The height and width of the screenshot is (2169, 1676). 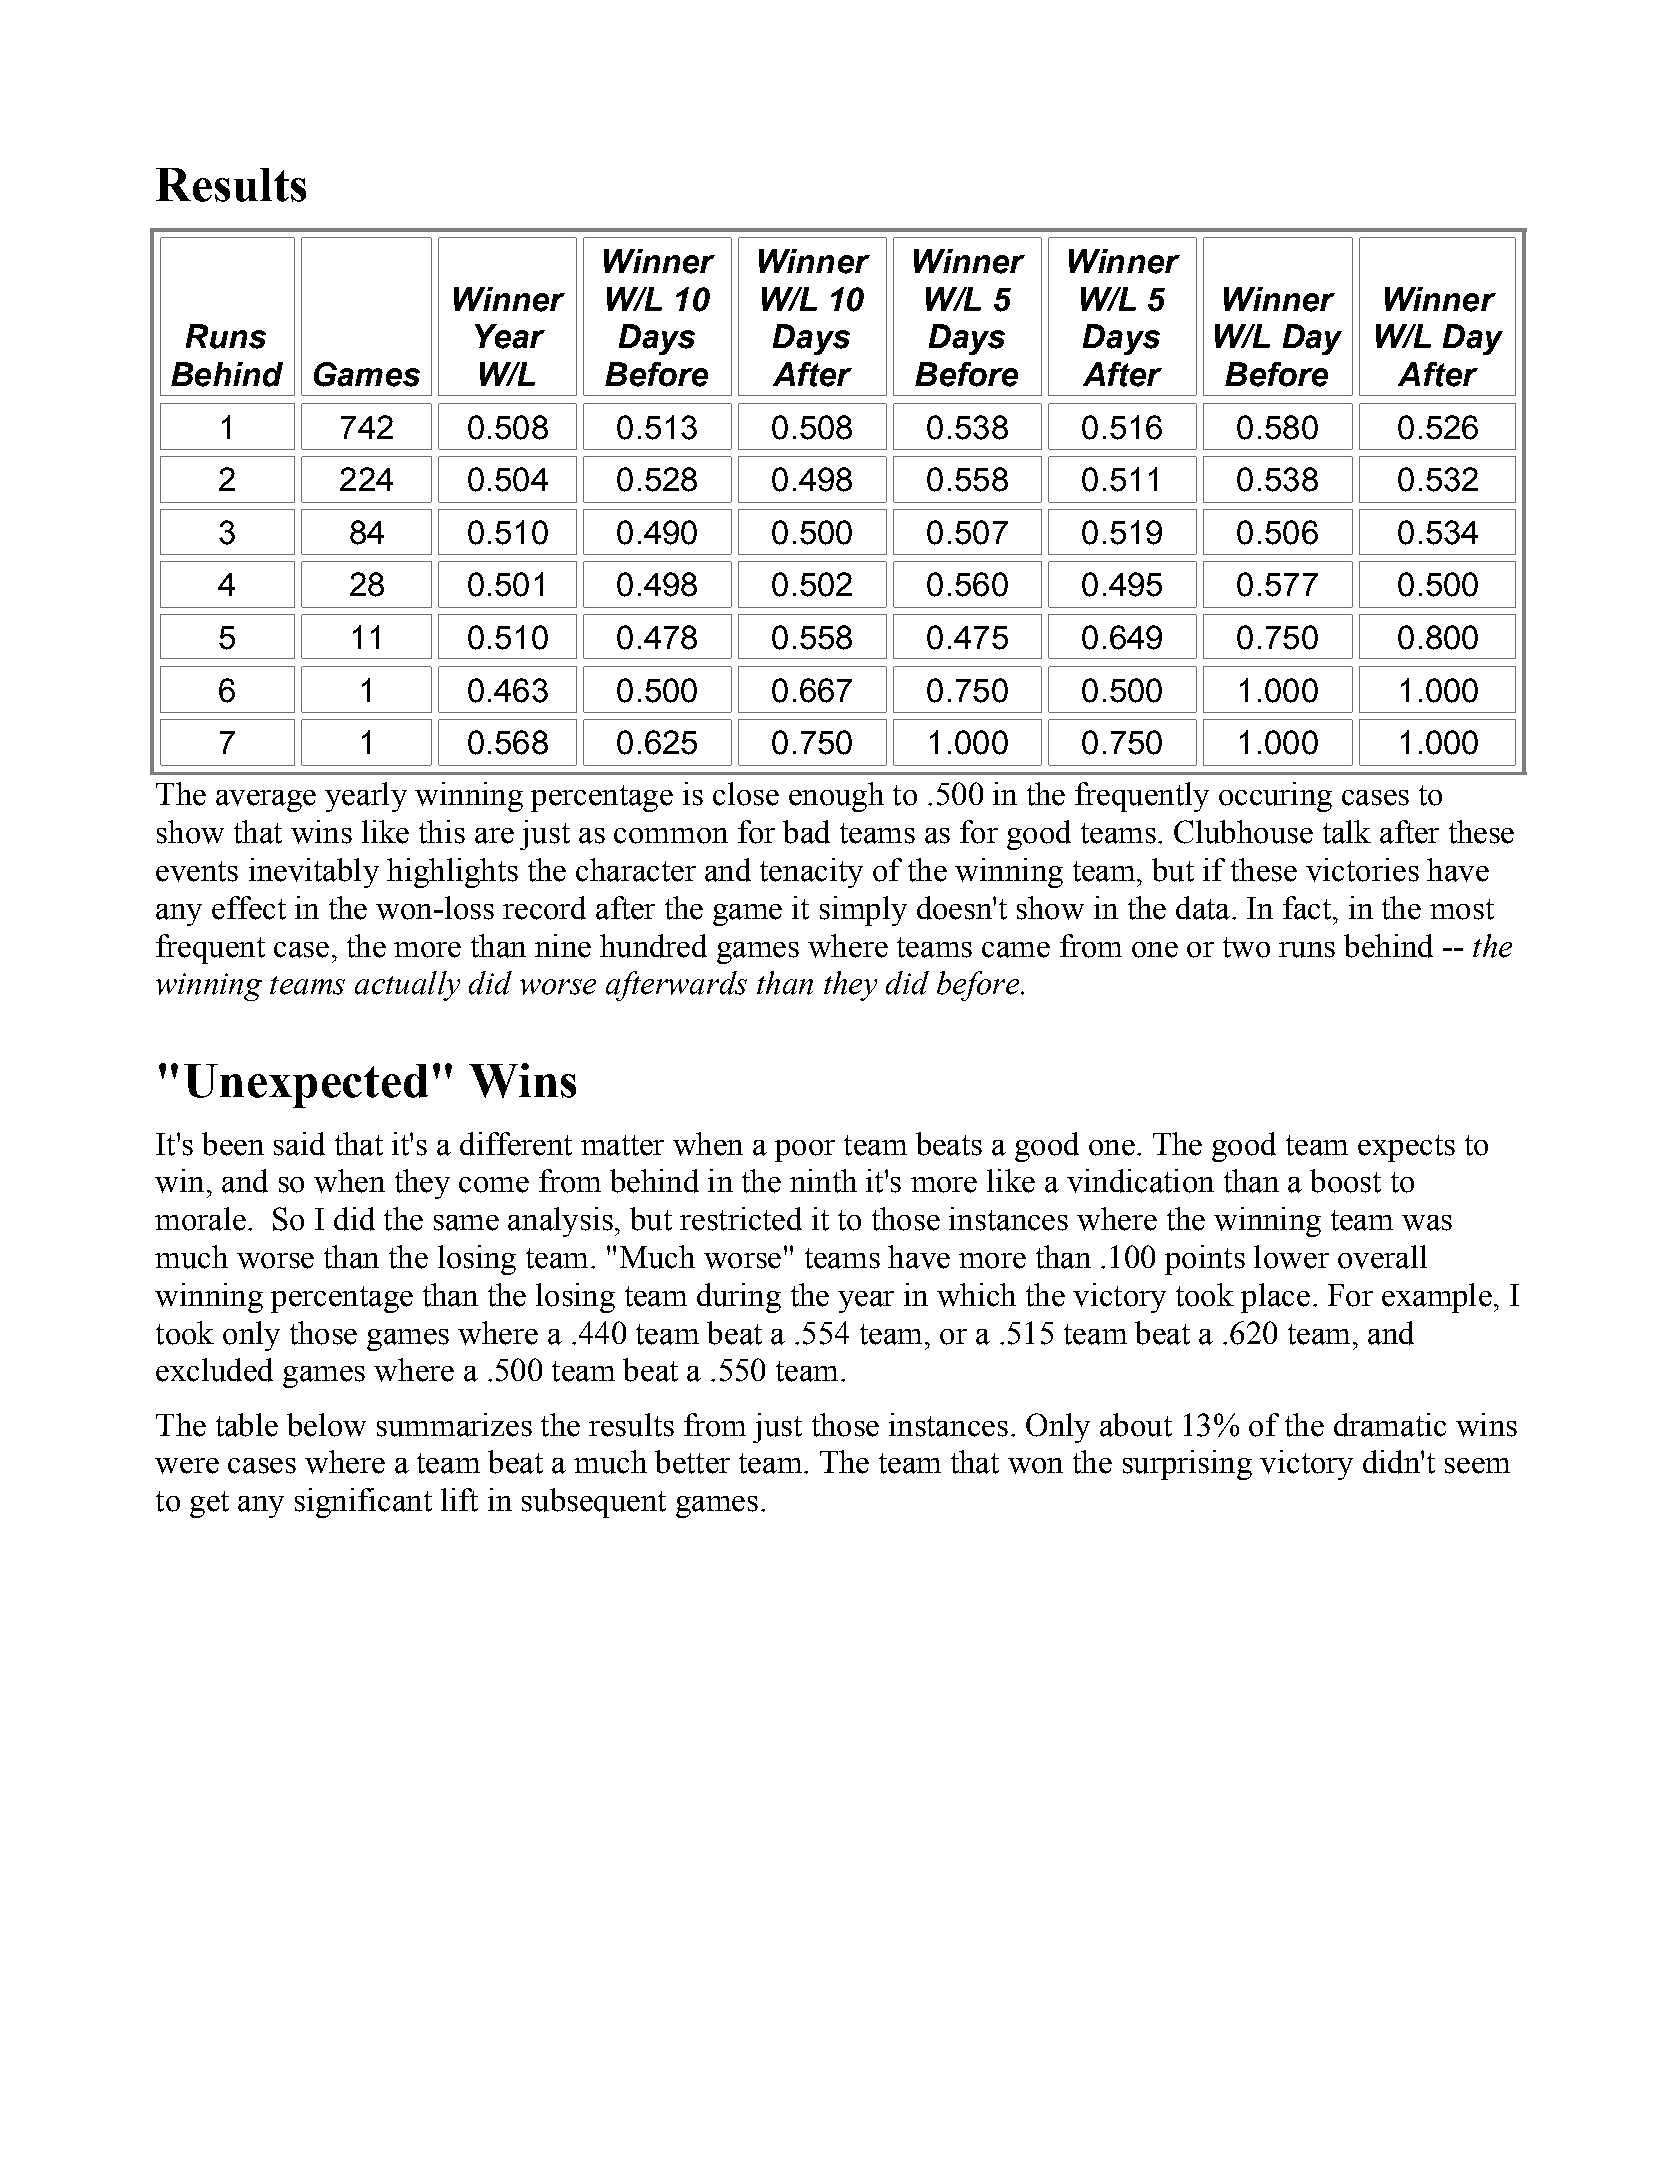 I want to click on Unexpected, so click(x=306, y=1086).
